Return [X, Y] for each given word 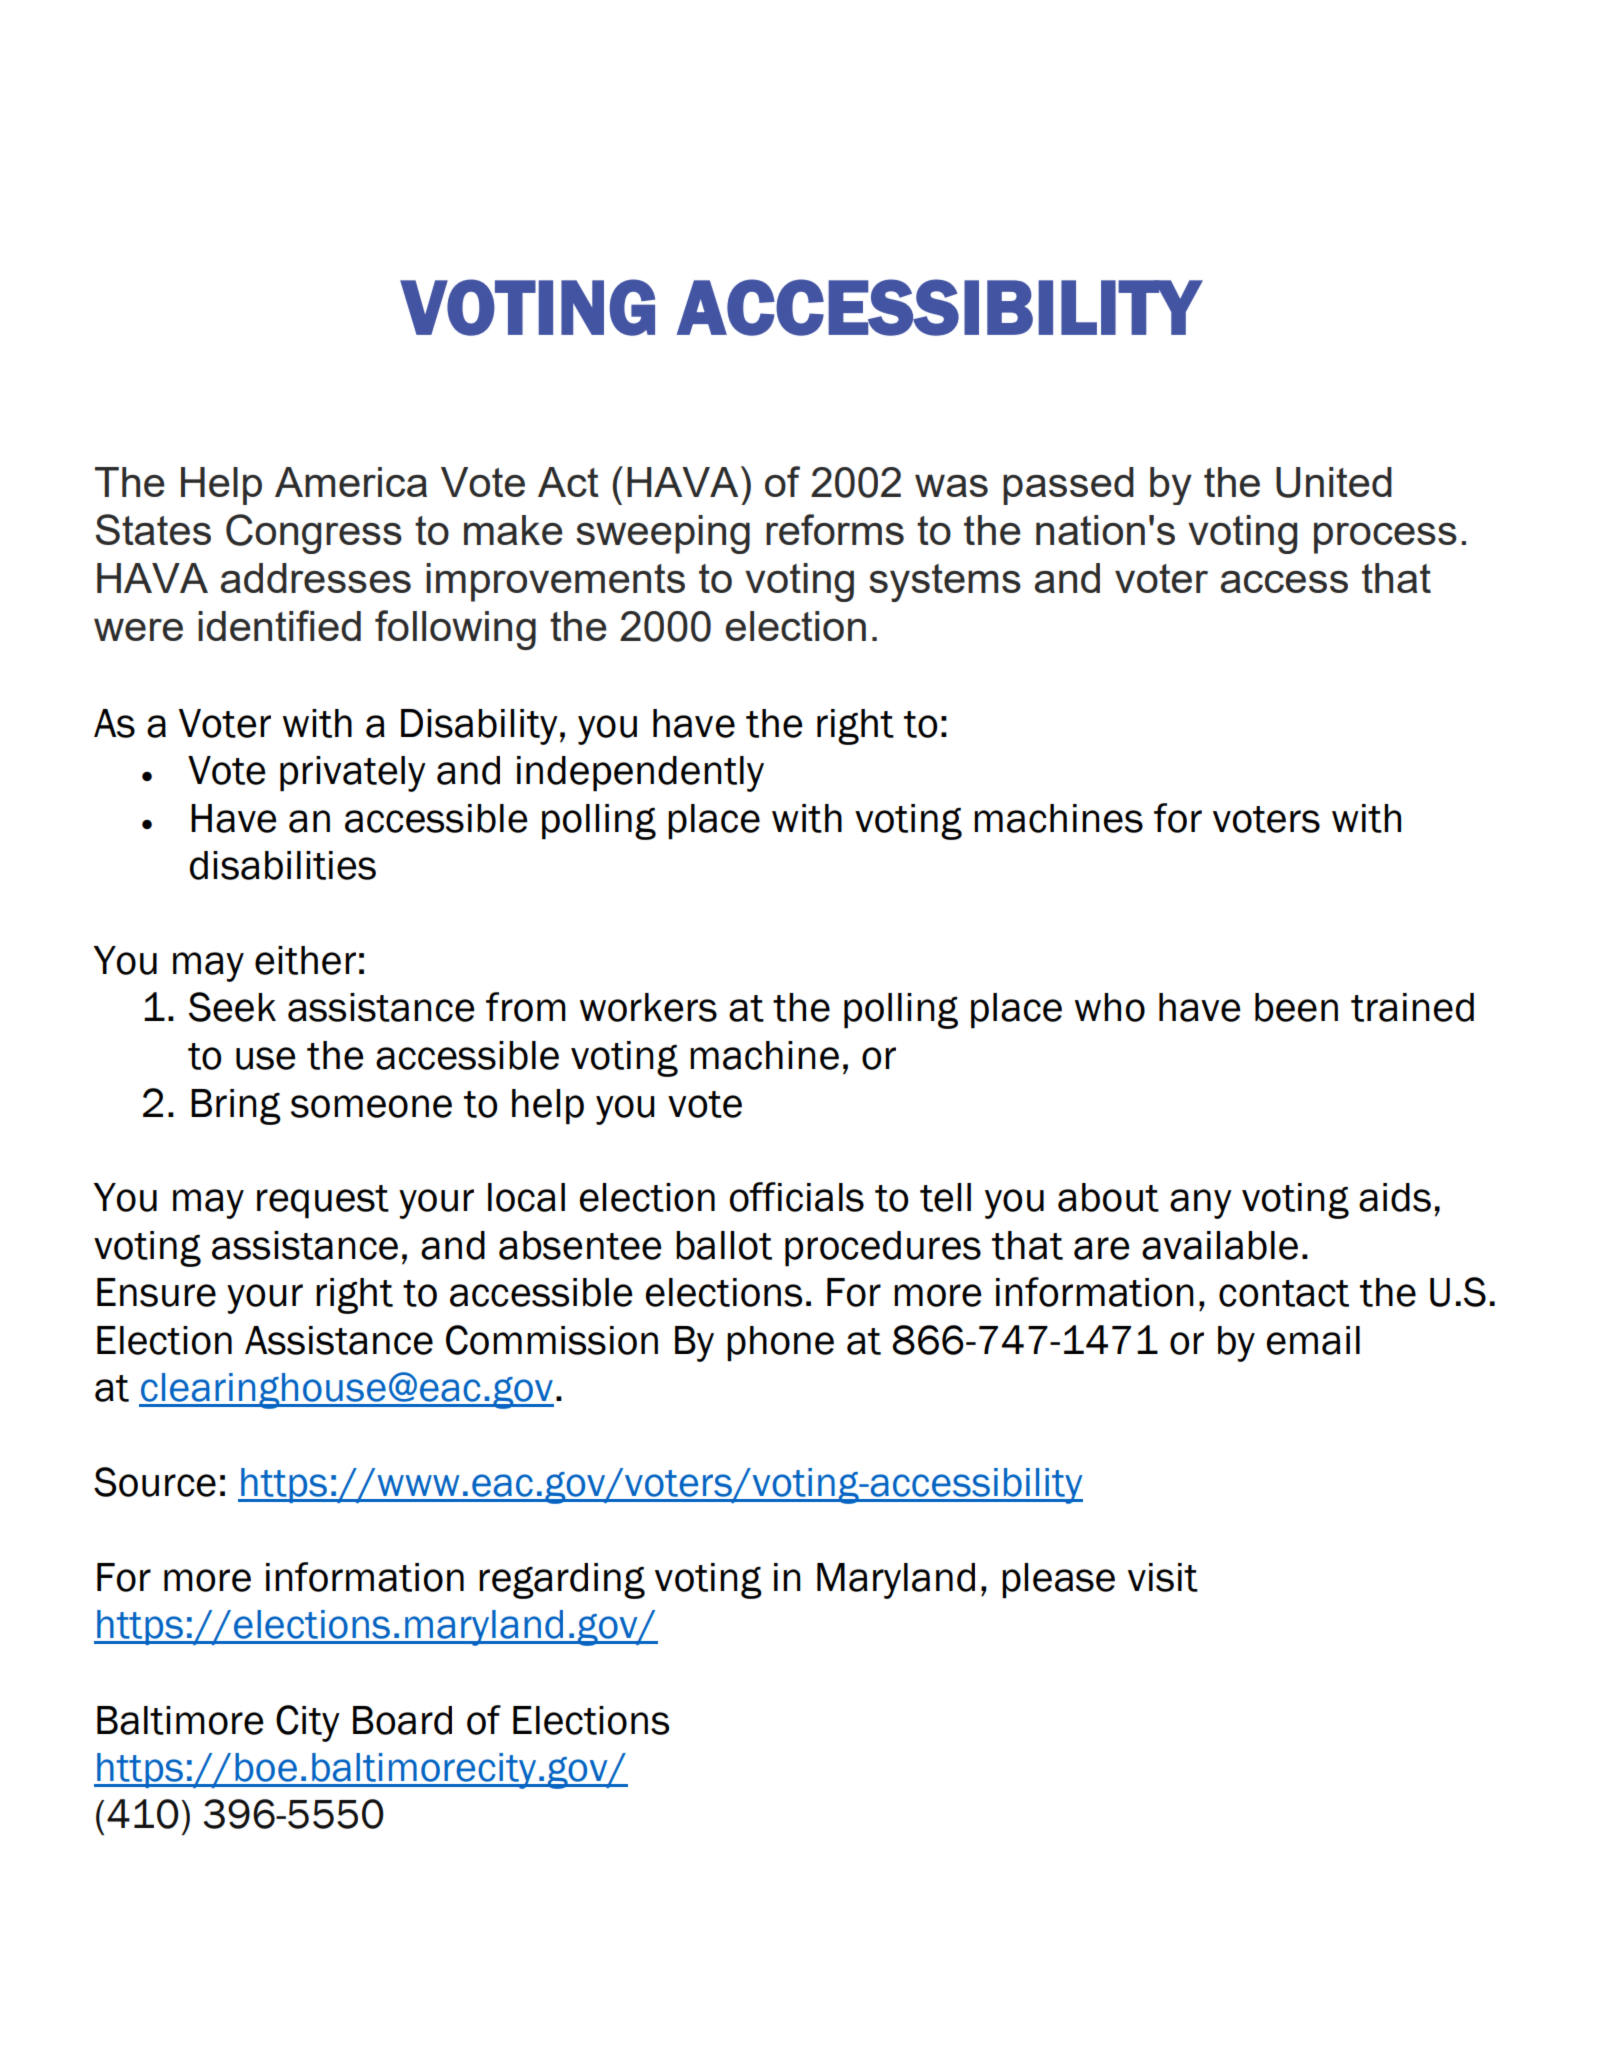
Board [402, 1720]
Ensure [156, 1292]
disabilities [283, 865]
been [1296, 1007]
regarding [562, 1581]
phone [780, 1344]
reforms [835, 529]
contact [1284, 1293]
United [1334, 482]
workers [648, 1007]
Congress [314, 534]
